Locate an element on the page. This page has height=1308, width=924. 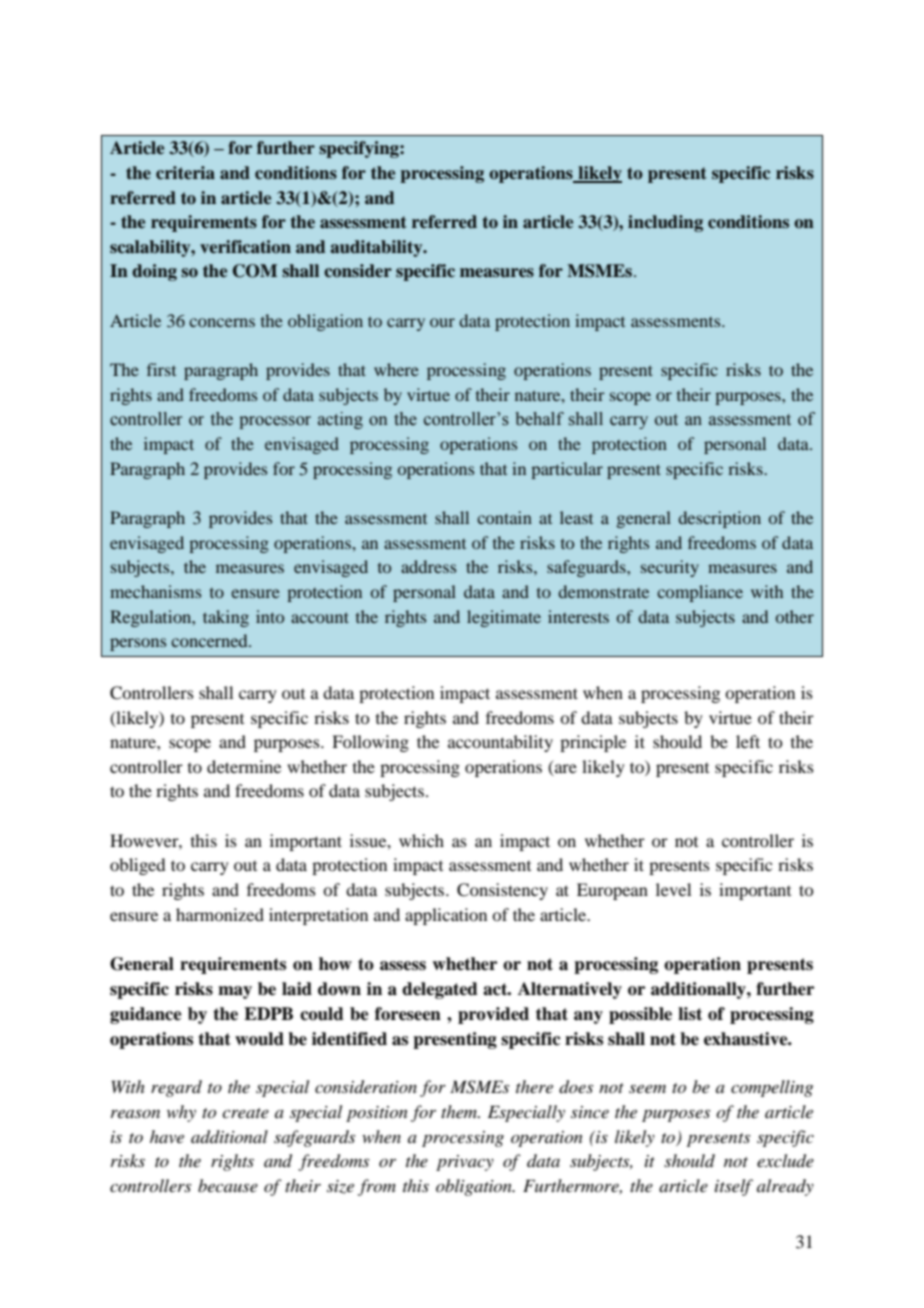
left is located at coordinates (748, 741).
